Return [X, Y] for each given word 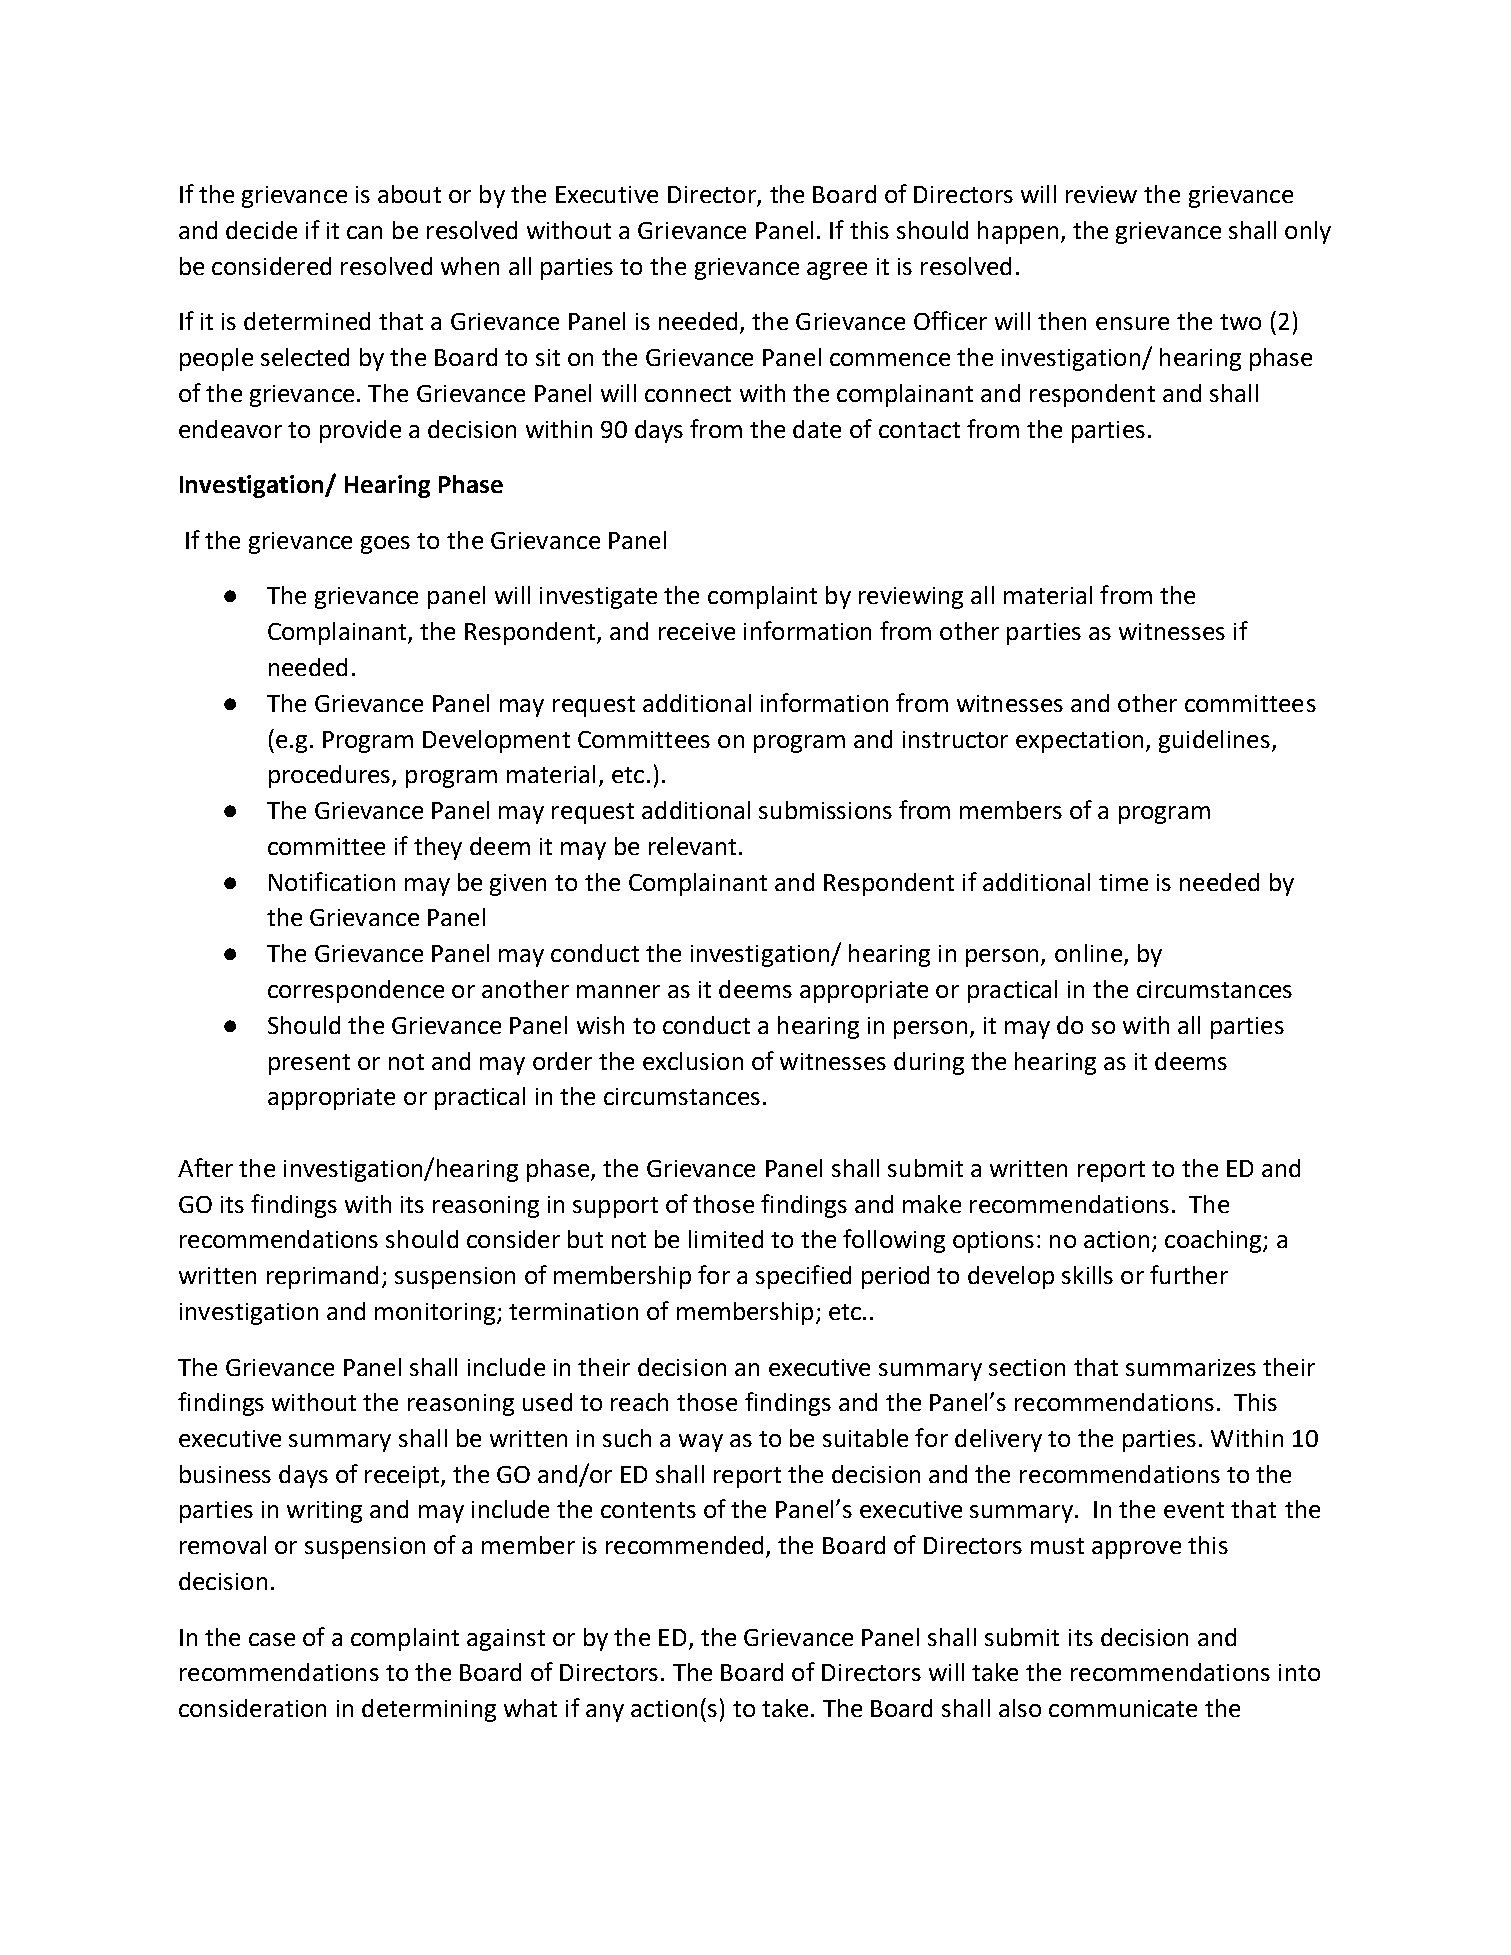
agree [837, 271]
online [1088, 953]
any [605, 1713]
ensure [1132, 323]
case [272, 1639]
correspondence [356, 991]
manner [618, 991]
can [364, 232]
